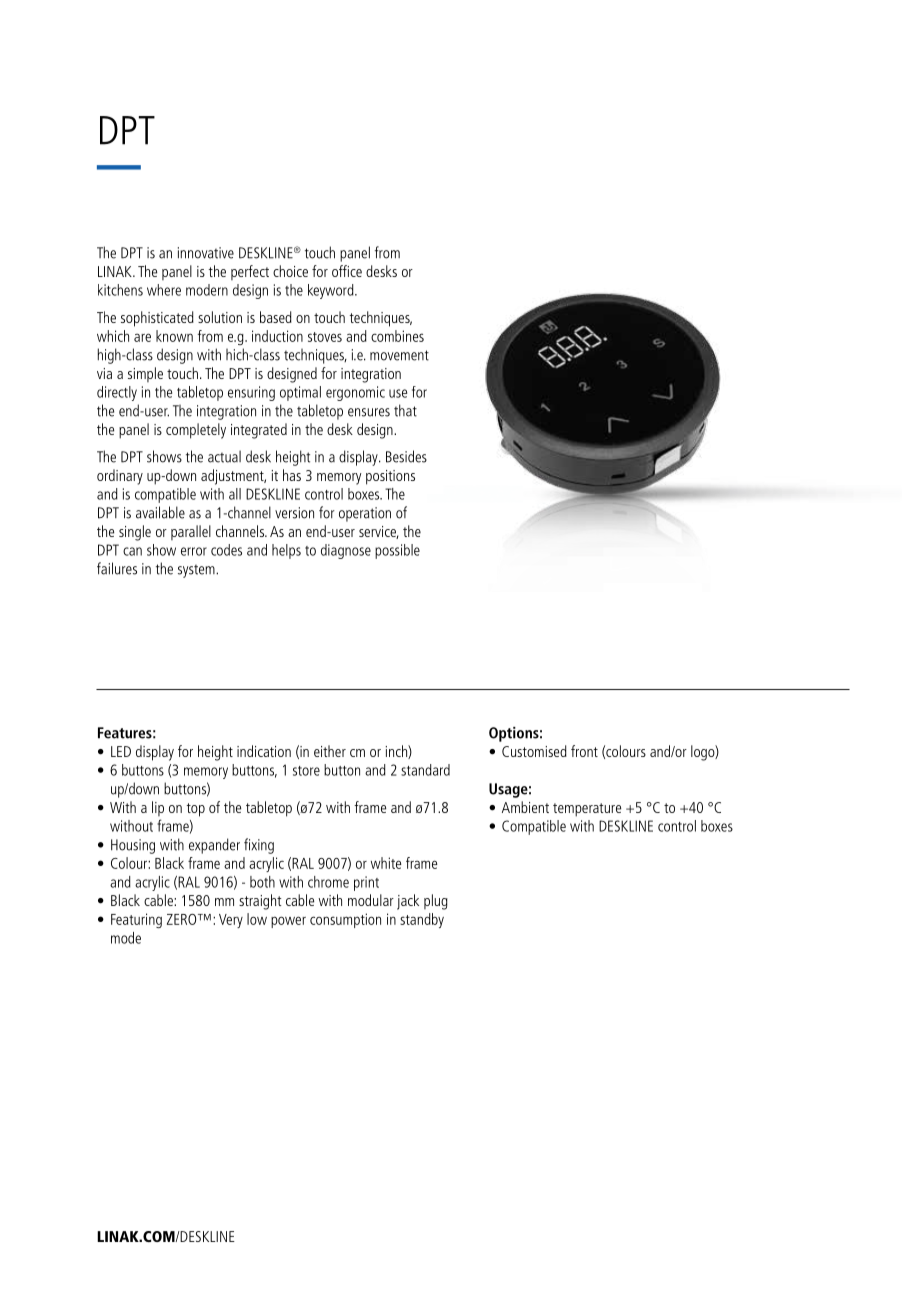  What do you see at coordinates (397, 336) in the screenshot?
I see `combines` at bounding box center [397, 336].
